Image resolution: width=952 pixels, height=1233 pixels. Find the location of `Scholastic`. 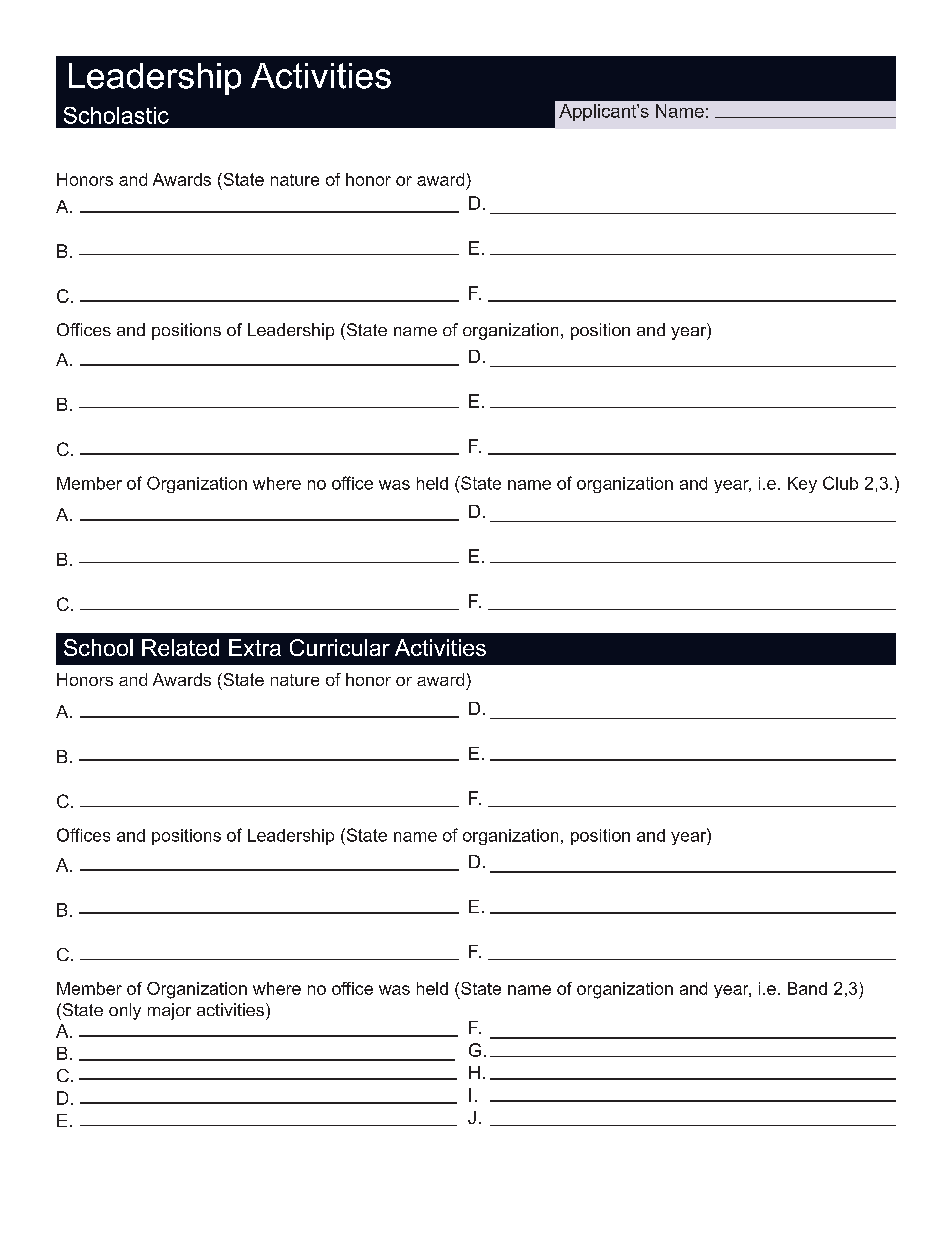

Scholastic is located at coordinates (116, 115).
